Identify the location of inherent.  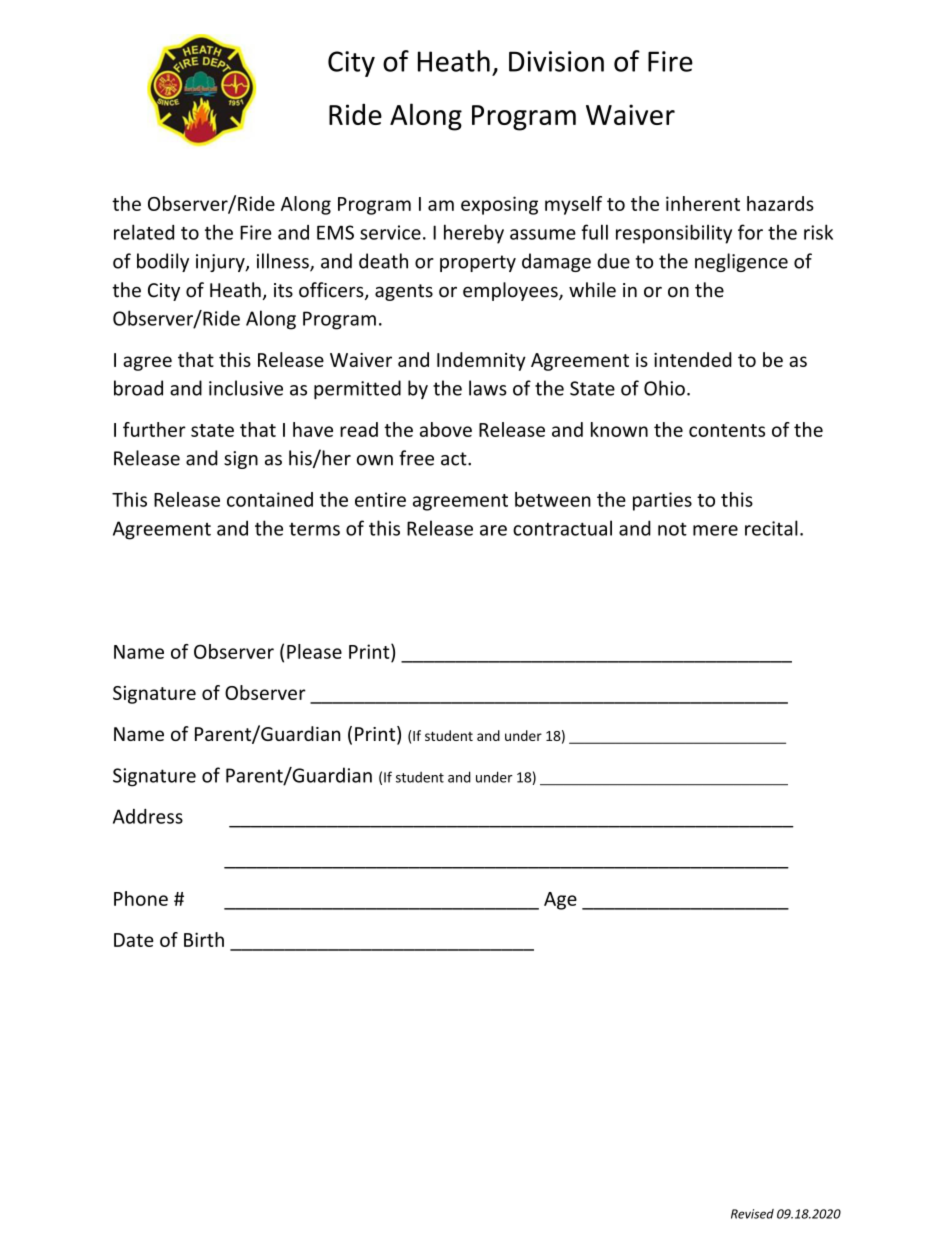
(703, 203).
